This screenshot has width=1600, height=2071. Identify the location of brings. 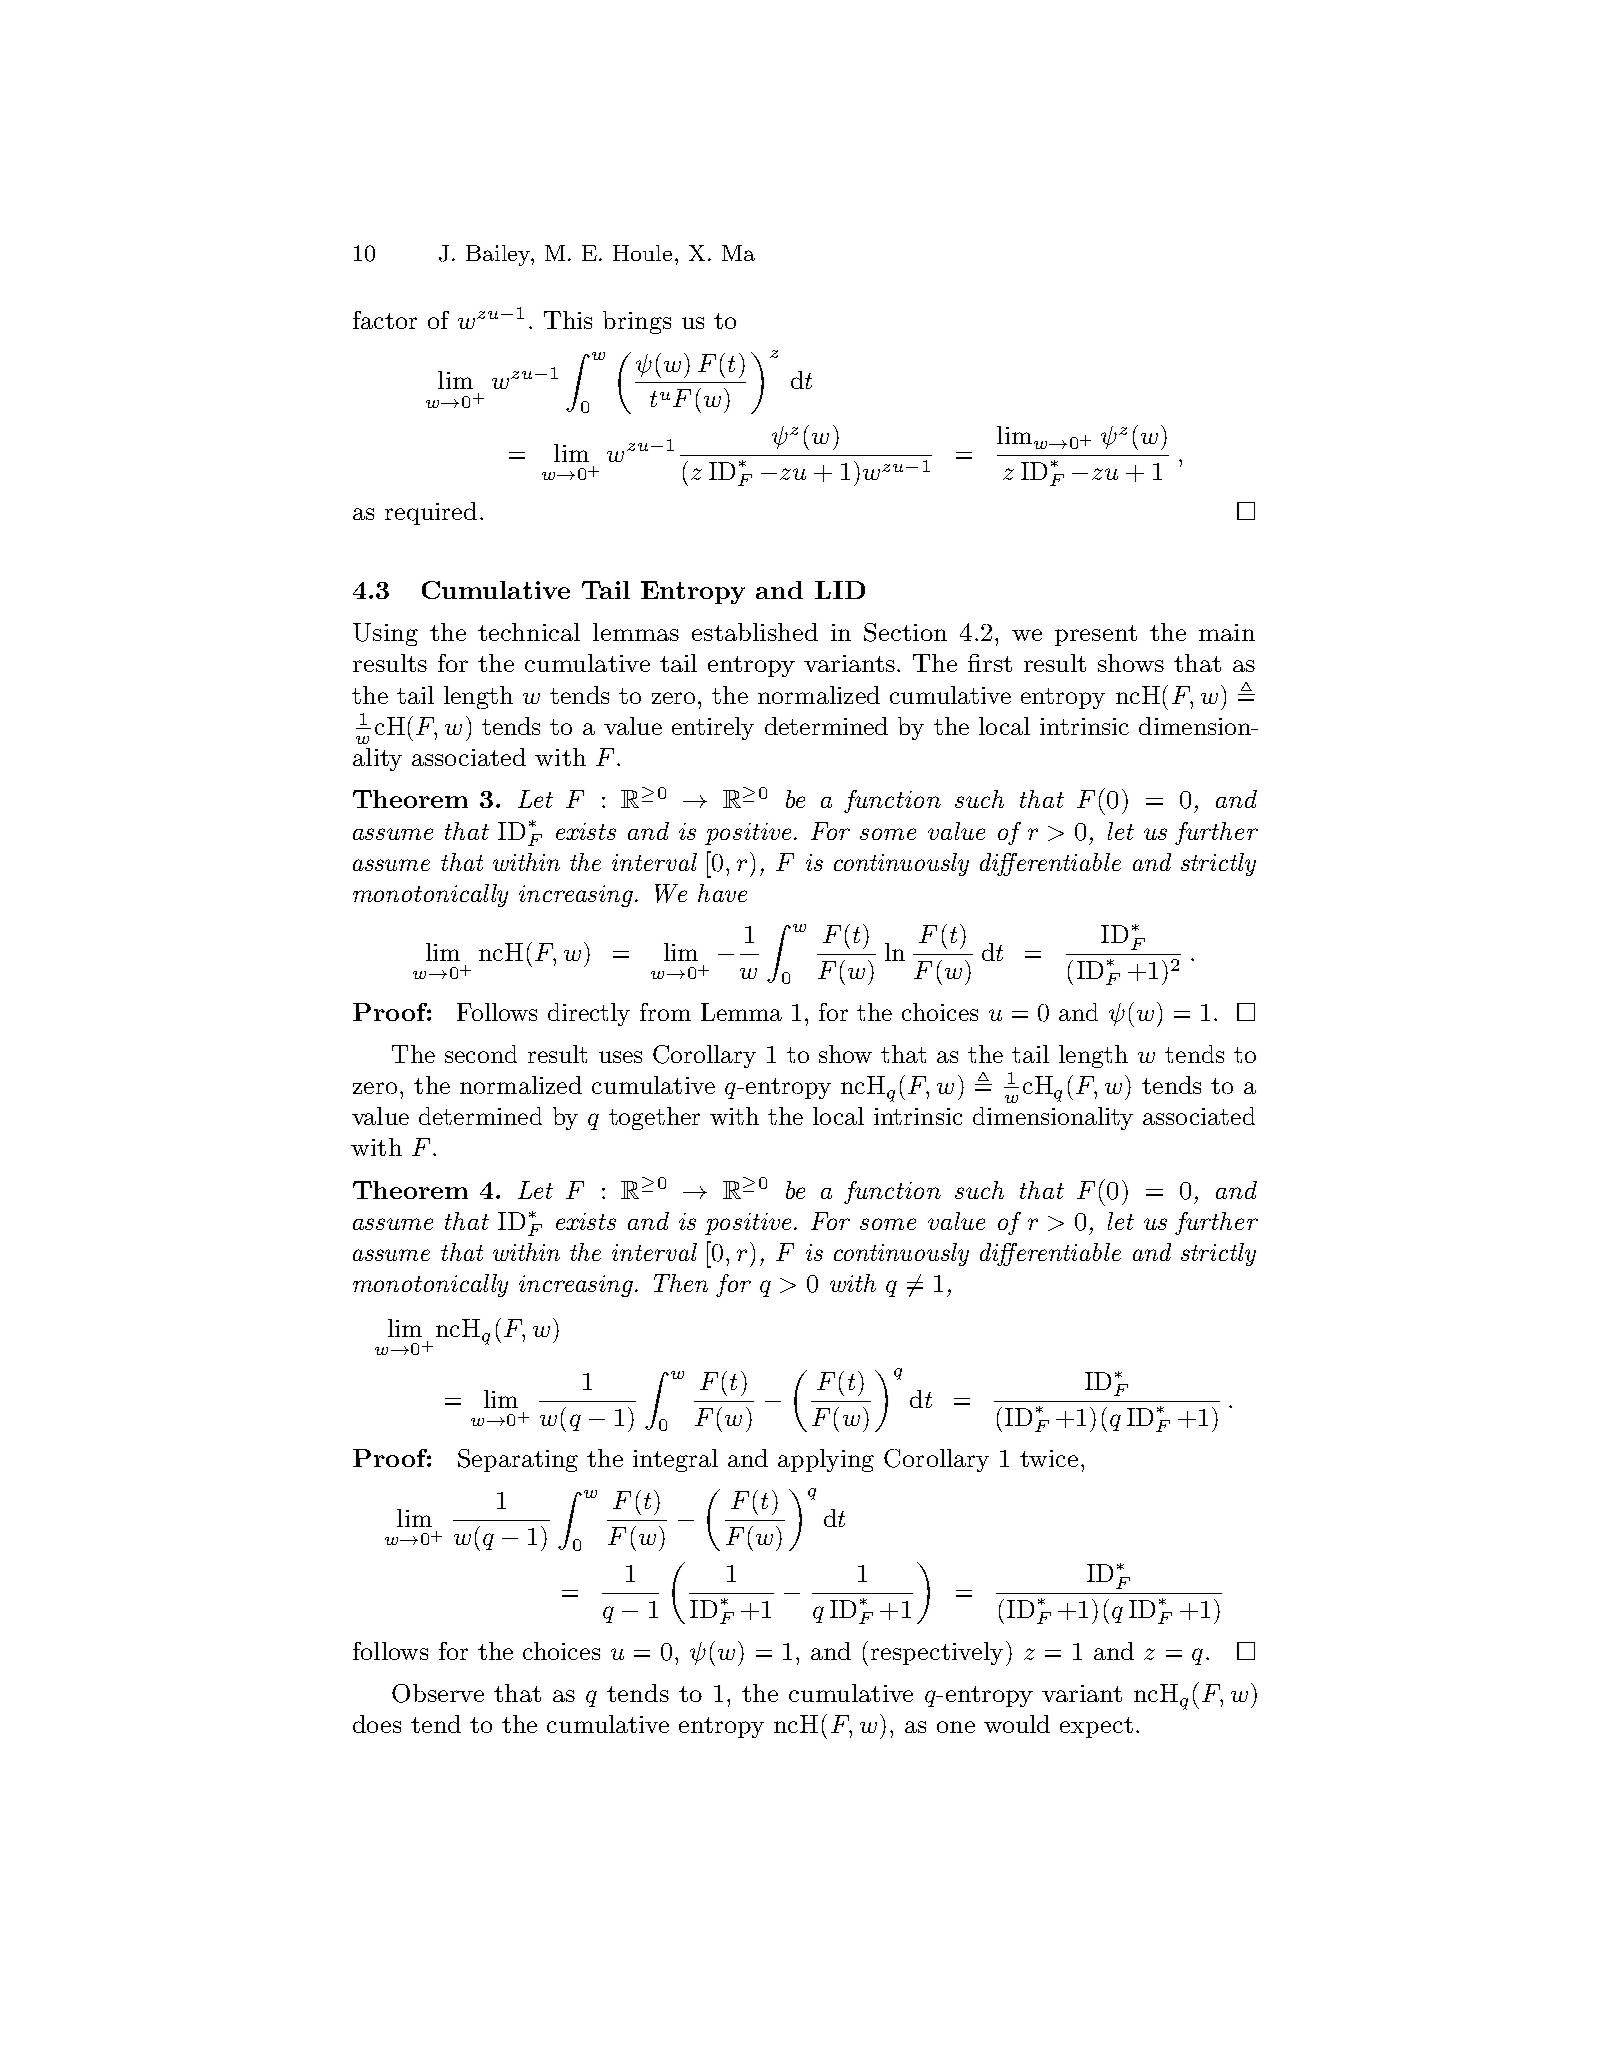
(637, 322).
